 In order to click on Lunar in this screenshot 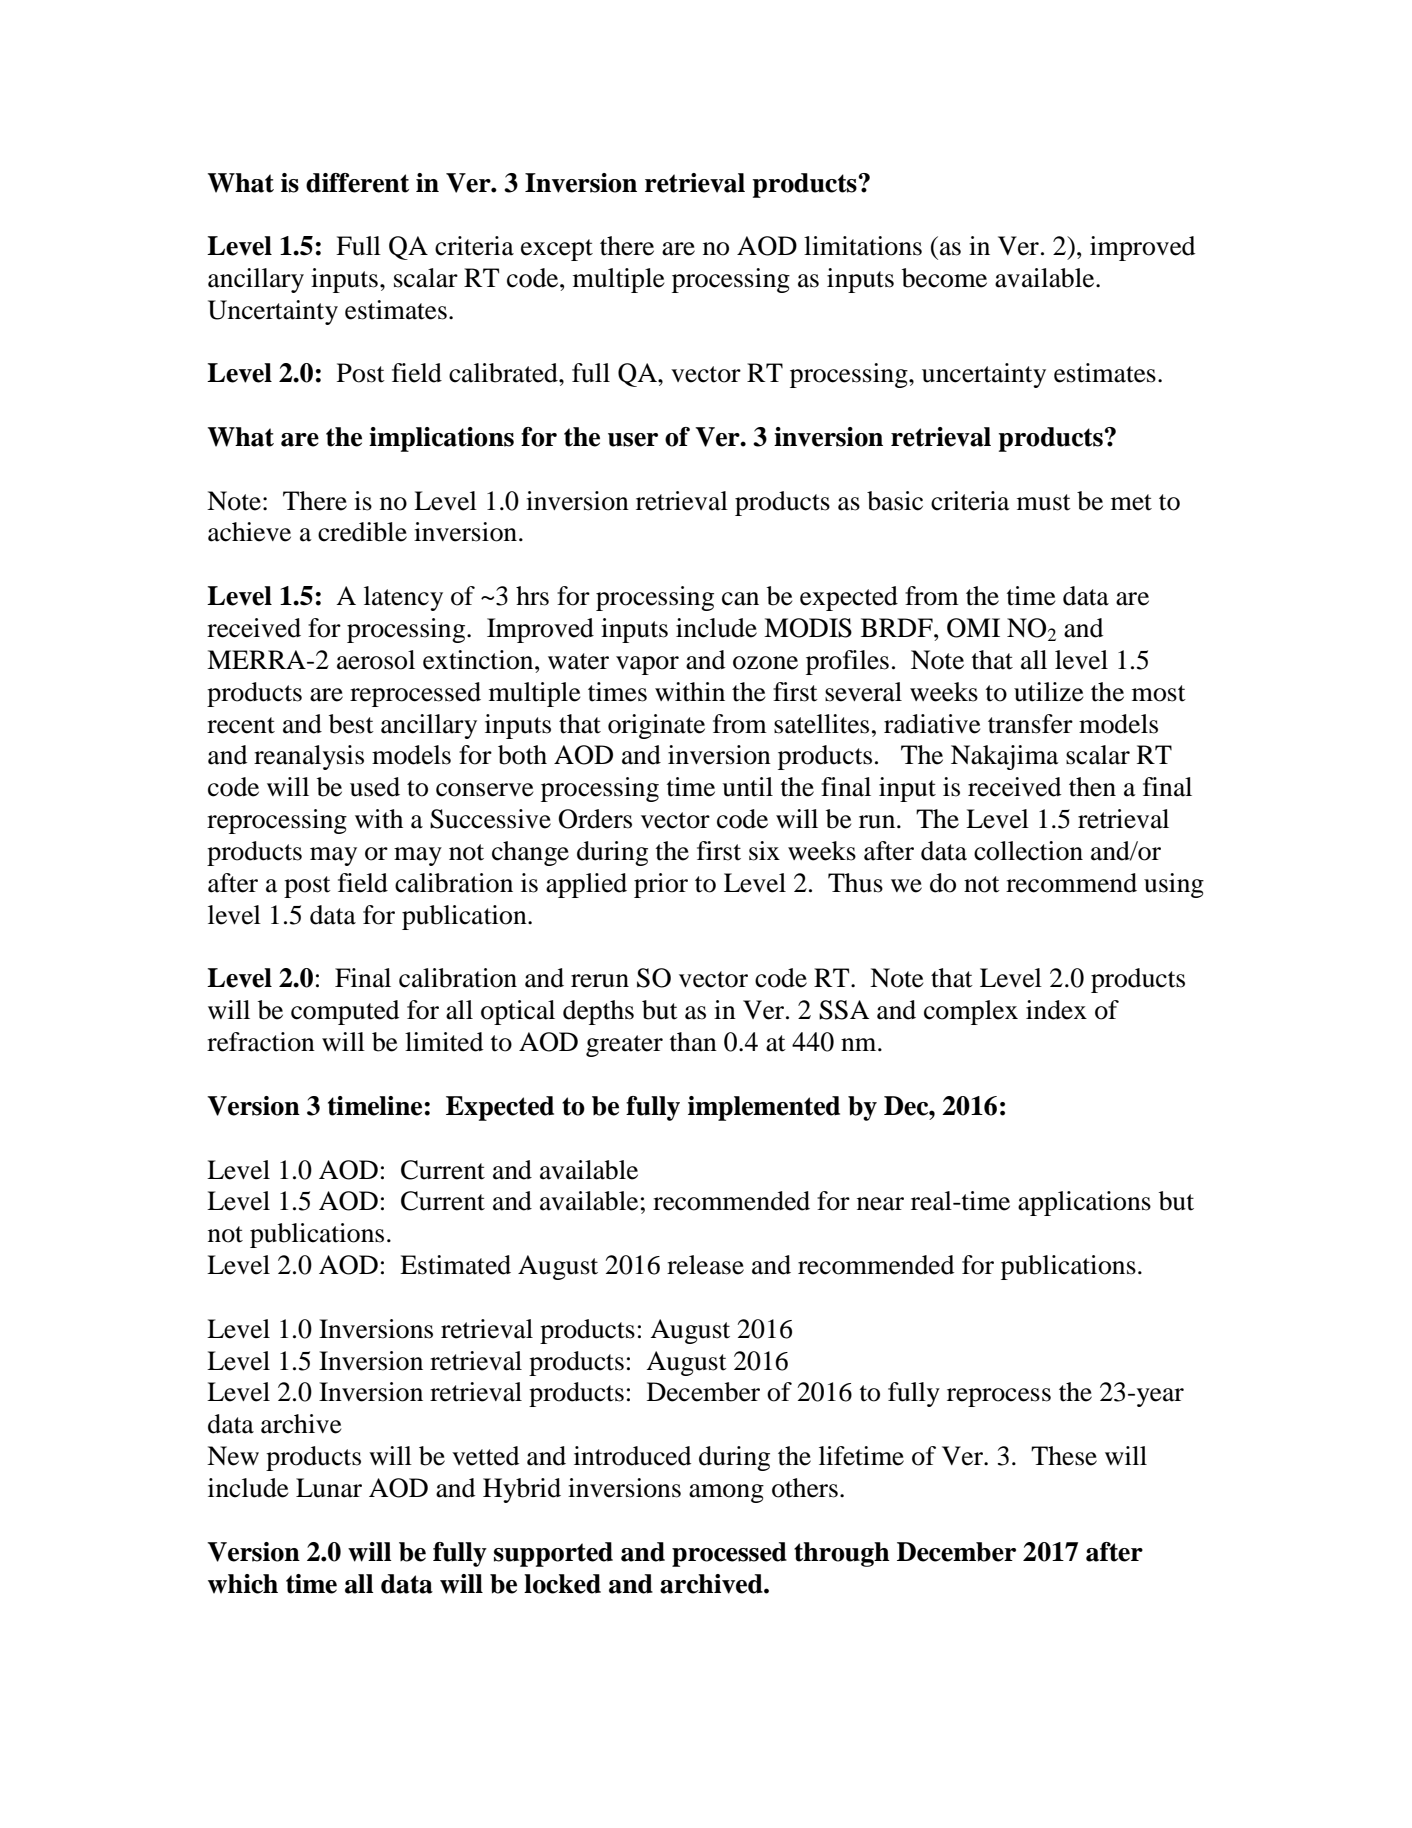, I will do `click(329, 1488)`.
